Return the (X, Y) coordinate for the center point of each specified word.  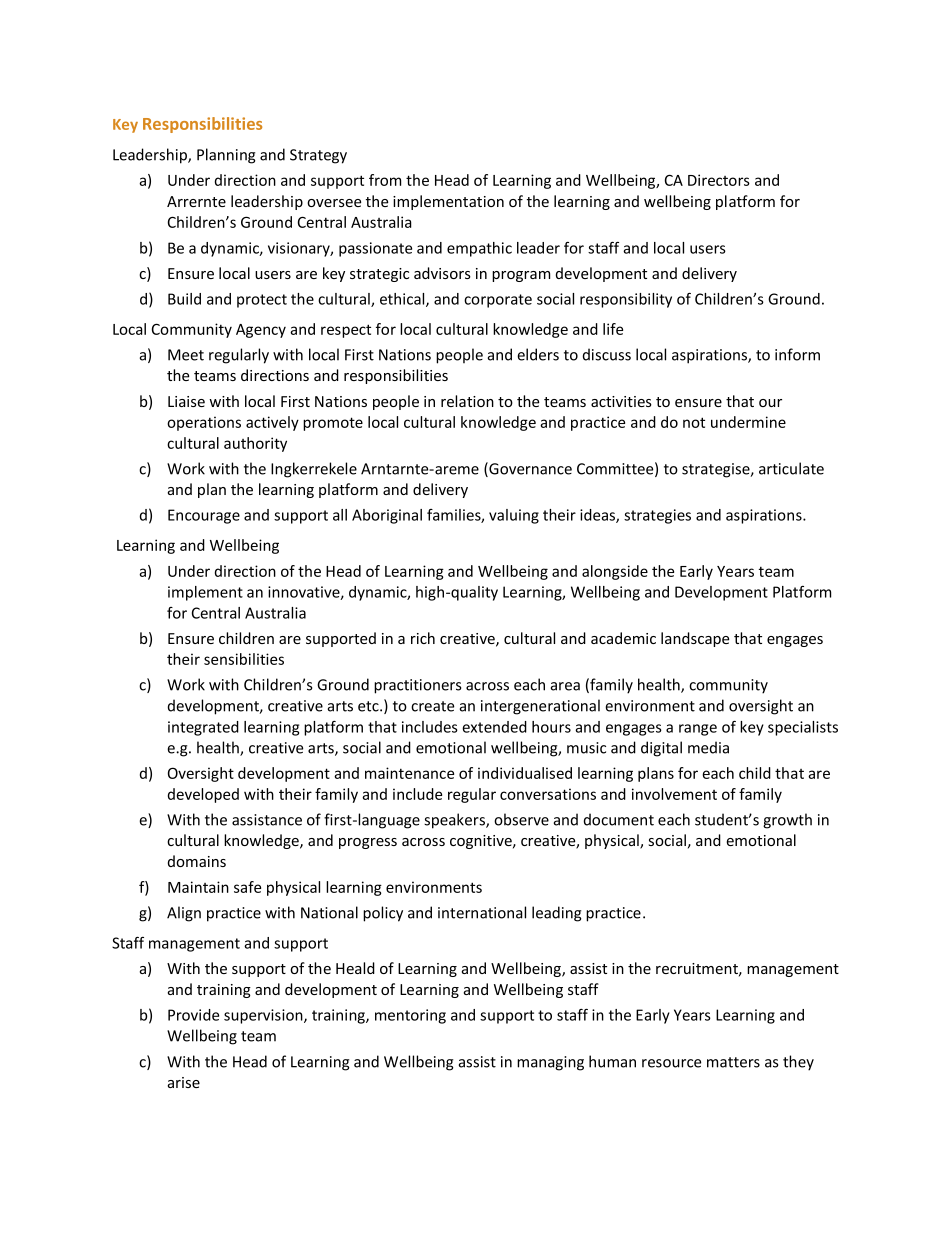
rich (423, 638)
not (694, 422)
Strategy (318, 156)
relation (467, 401)
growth (787, 821)
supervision (264, 1016)
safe (247, 887)
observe (521, 819)
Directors (719, 180)
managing (550, 1063)
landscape (695, 639)
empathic (479, 249)
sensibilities (244, 659)
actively (272, 423)
